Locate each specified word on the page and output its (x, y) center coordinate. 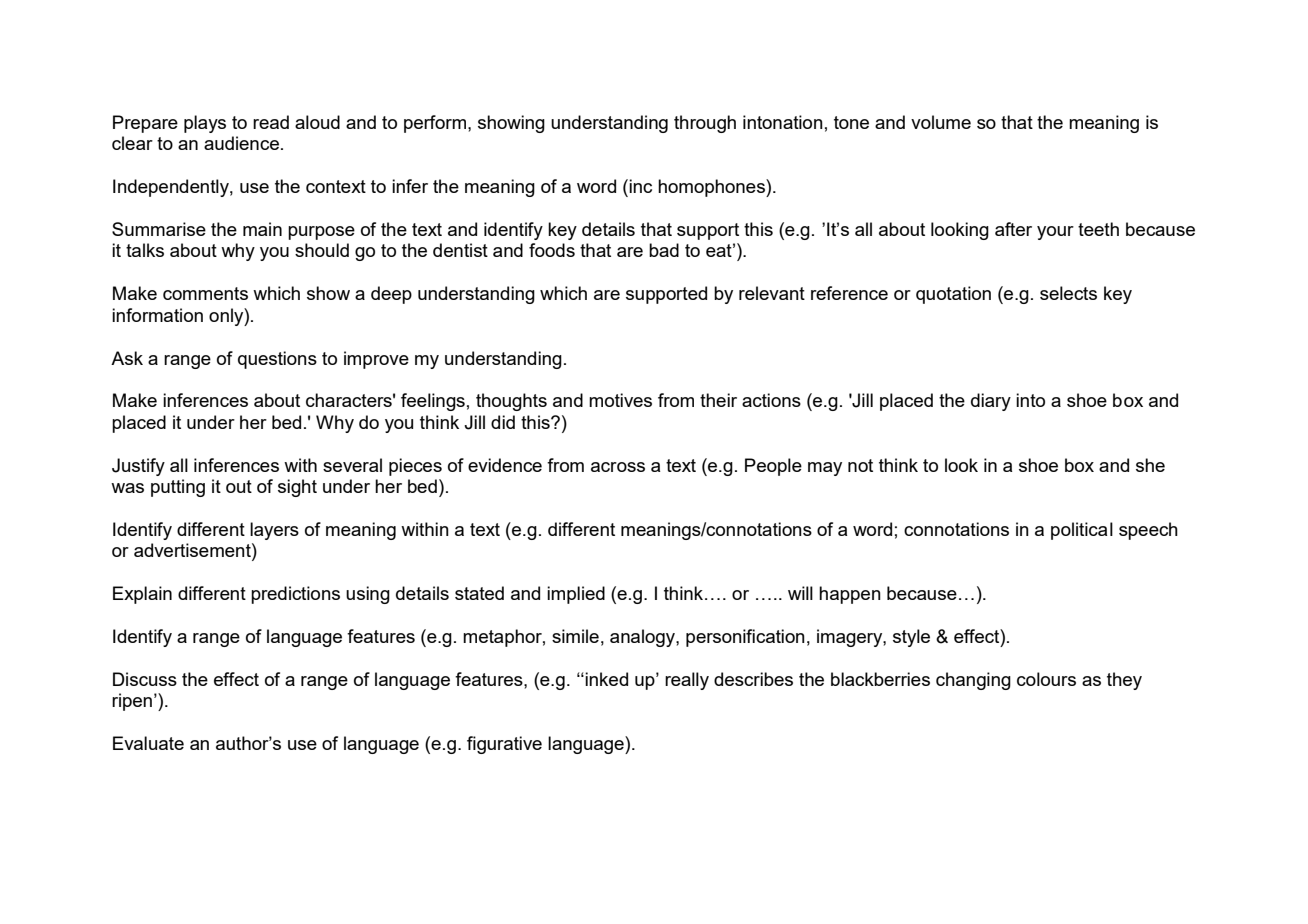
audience (241, 143)
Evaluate (148, 743)
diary (991, 402)
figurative (504, 745)
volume (941, 122)
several (352, 465)
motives (620, 400)
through (705, 124)
